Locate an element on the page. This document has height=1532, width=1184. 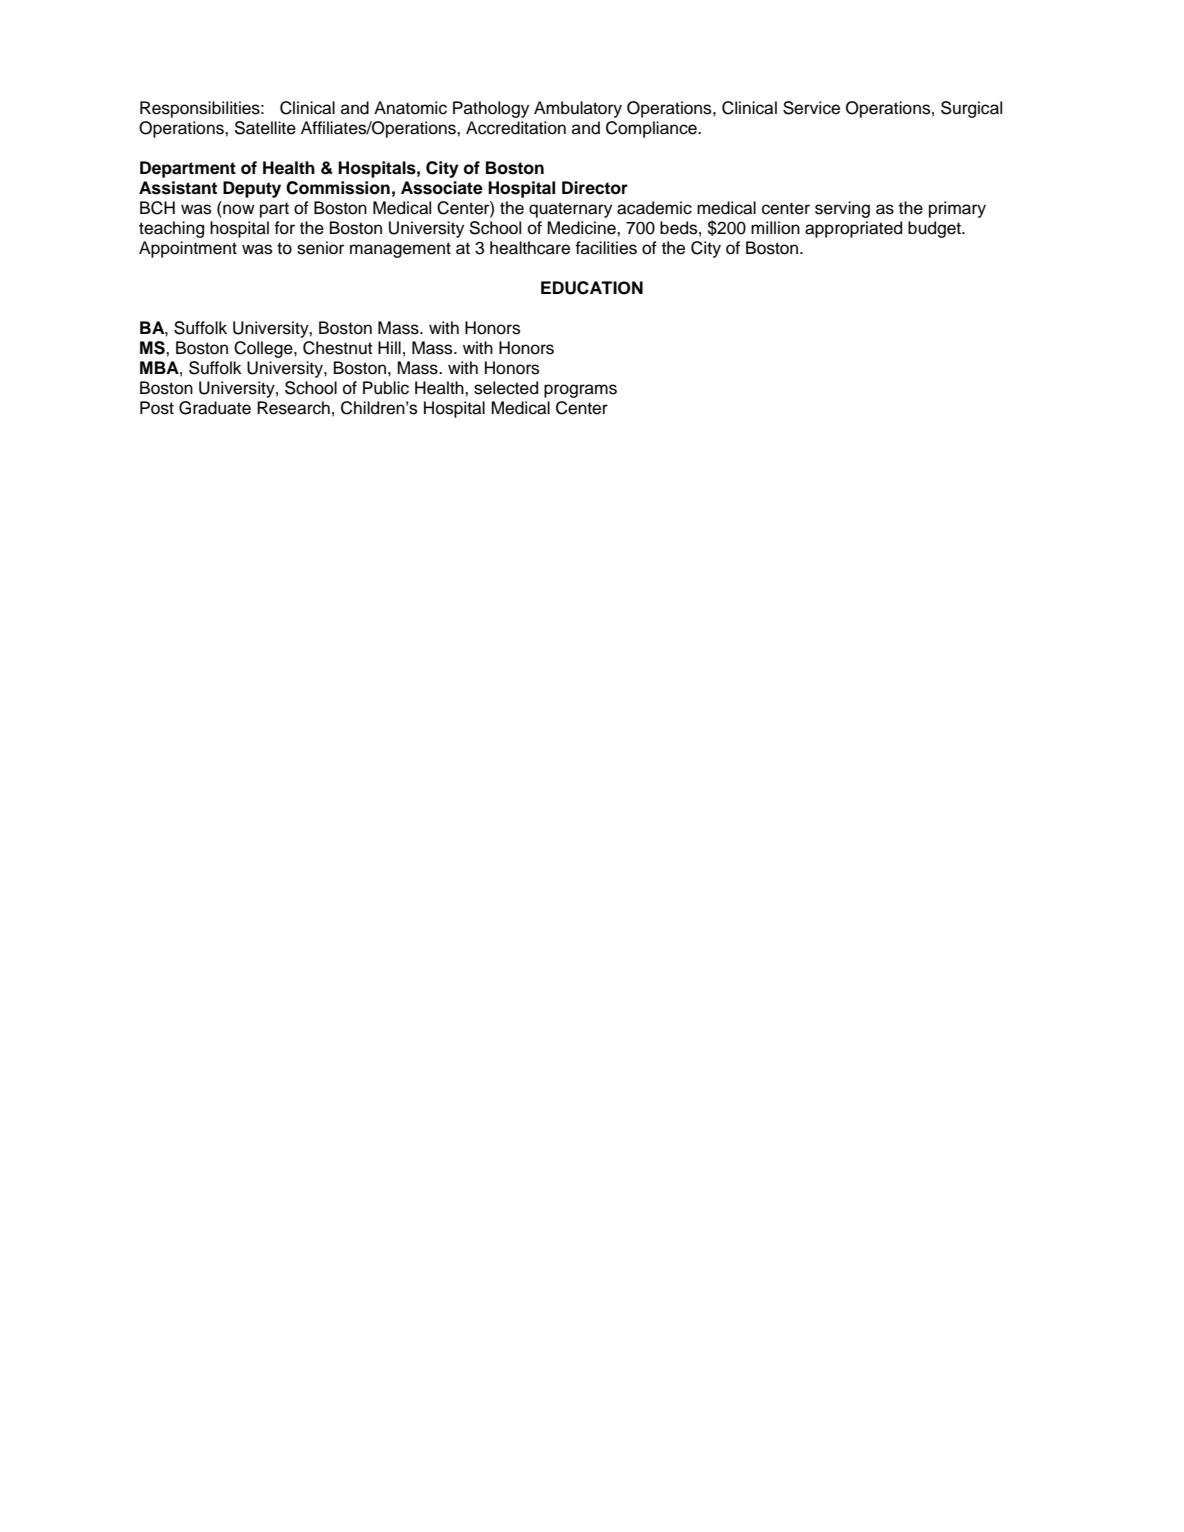
Research is located at coordinates (293, 408).
